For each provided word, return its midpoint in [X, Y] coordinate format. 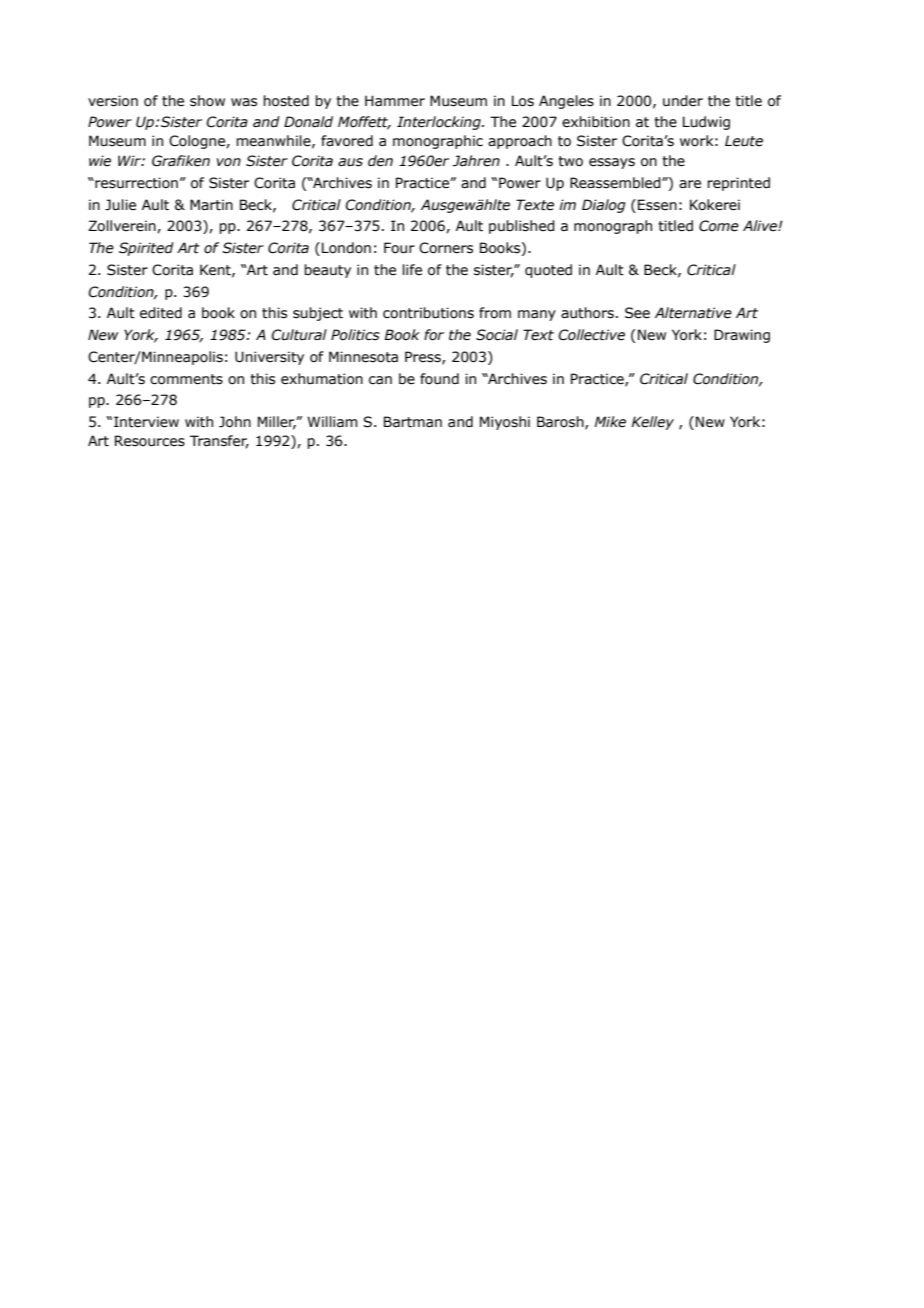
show [207, 101]
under [683, 101]
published [522, 227]
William [332, 422]
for [434, 335]
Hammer [395, 101]
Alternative [693, 313]
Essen [657, 205]
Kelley [653, 423]
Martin [211, 205]
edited [161, 313]
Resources [150, 441]
